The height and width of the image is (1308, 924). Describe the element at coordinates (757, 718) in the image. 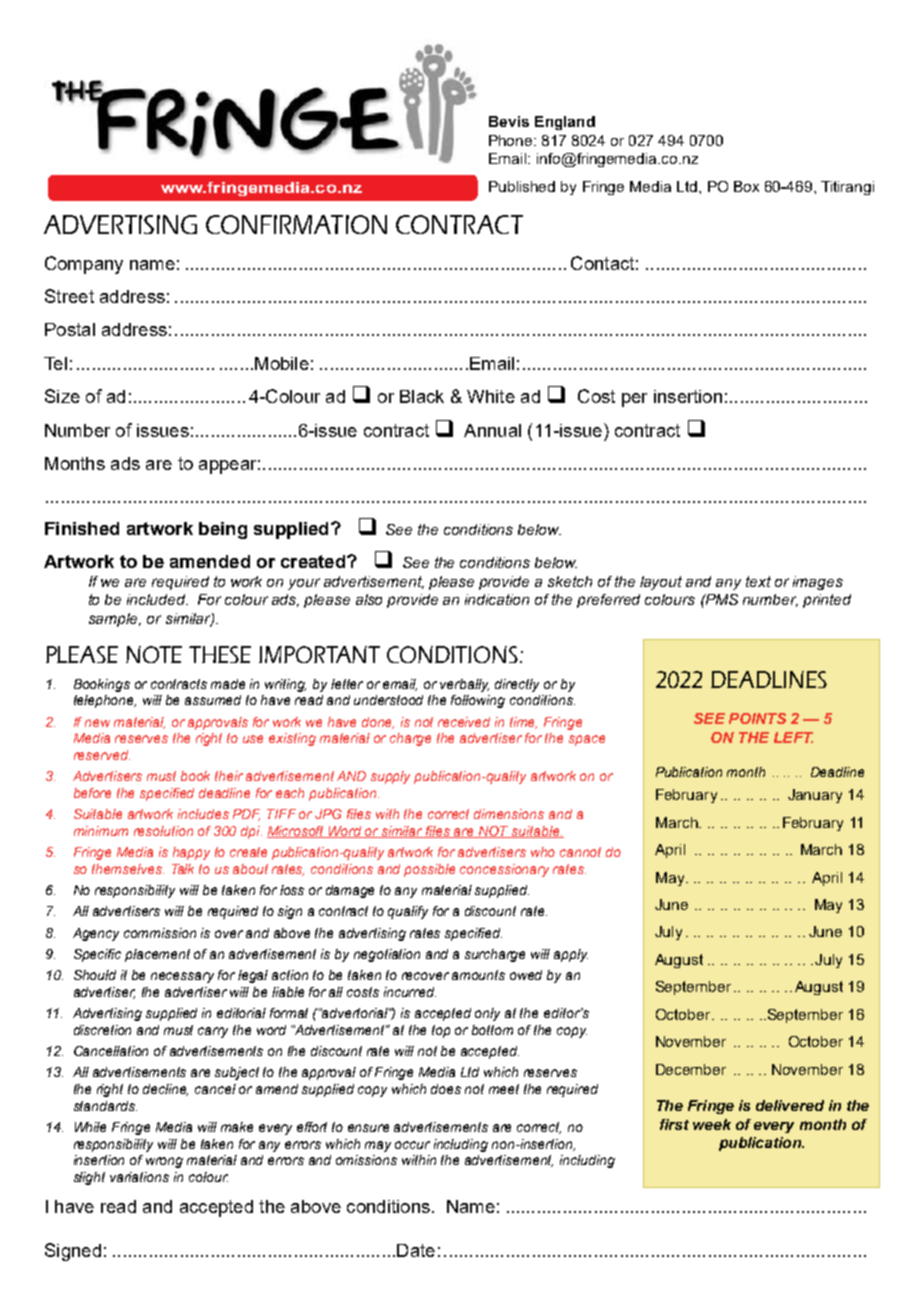

I see `POINTS` at that location.
